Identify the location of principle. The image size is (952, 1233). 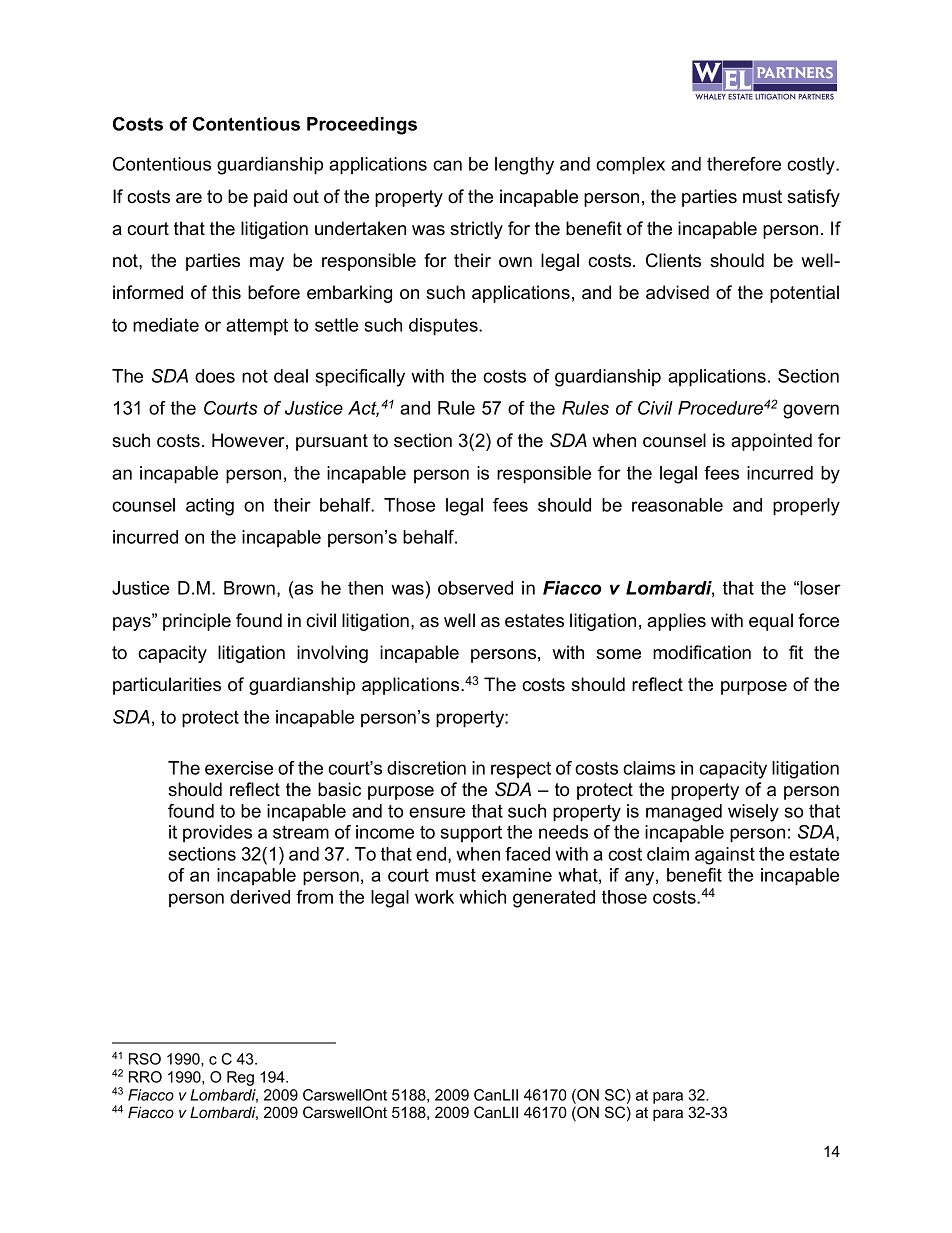
(197, 622).
